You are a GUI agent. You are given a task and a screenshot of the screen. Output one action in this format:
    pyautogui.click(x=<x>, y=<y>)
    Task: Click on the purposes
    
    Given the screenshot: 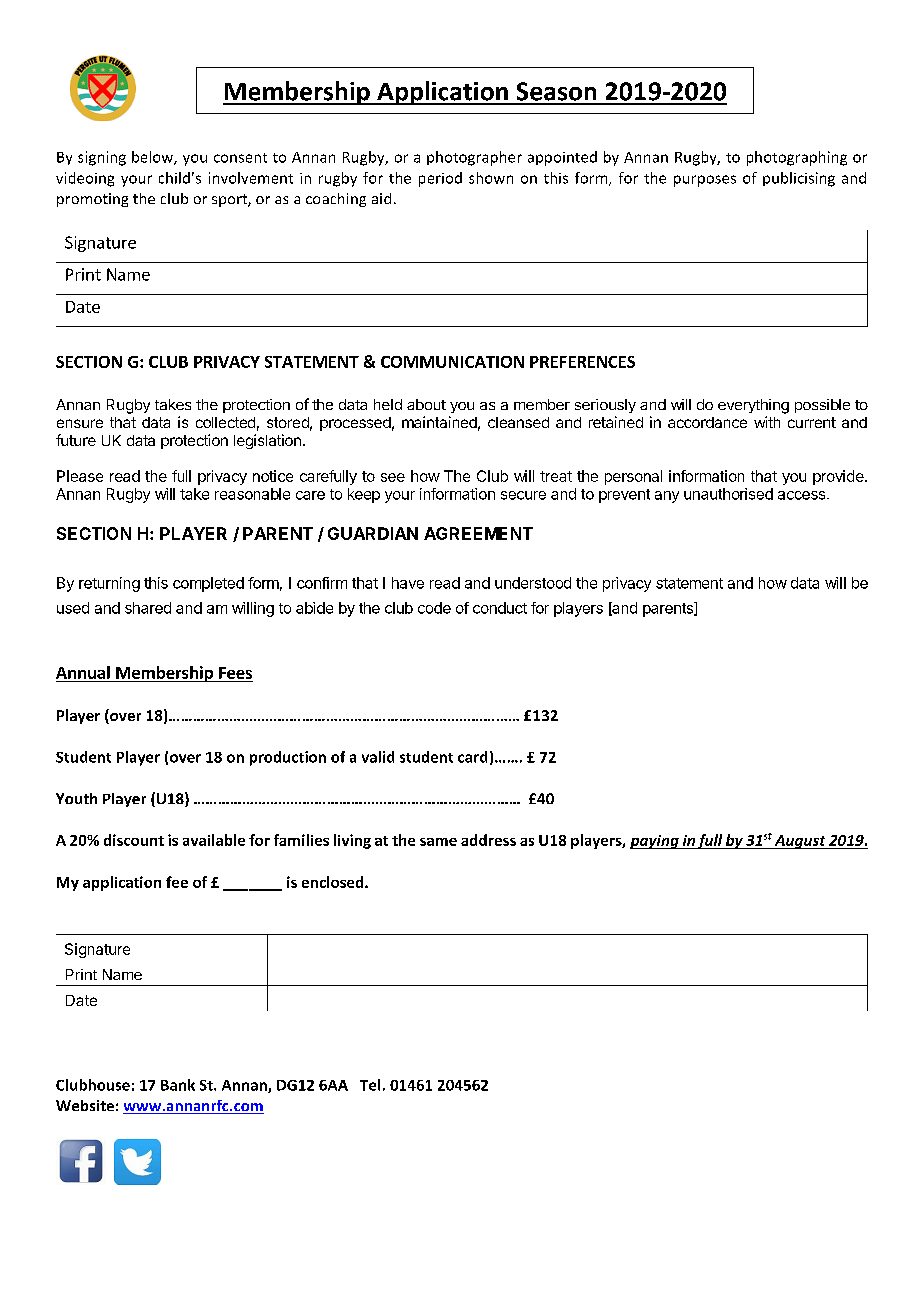 What is the action you would take?
    pyautogui.click(x=705, y=181)
